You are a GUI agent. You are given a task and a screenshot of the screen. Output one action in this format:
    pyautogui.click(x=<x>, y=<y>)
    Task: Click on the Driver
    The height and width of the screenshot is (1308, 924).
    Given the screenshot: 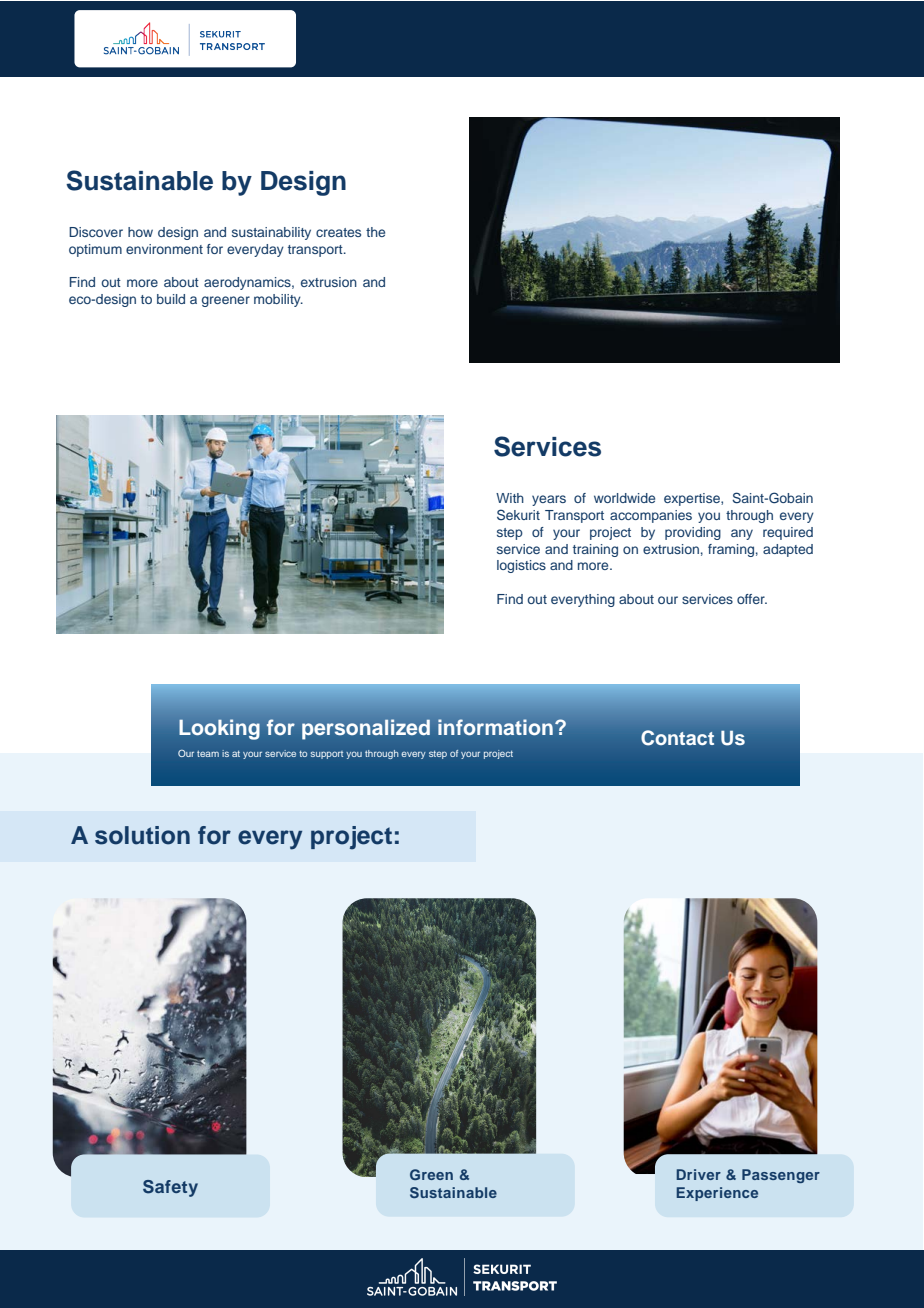 What is the action you would take?
    pyautogui.click(x=699, y=1174)
